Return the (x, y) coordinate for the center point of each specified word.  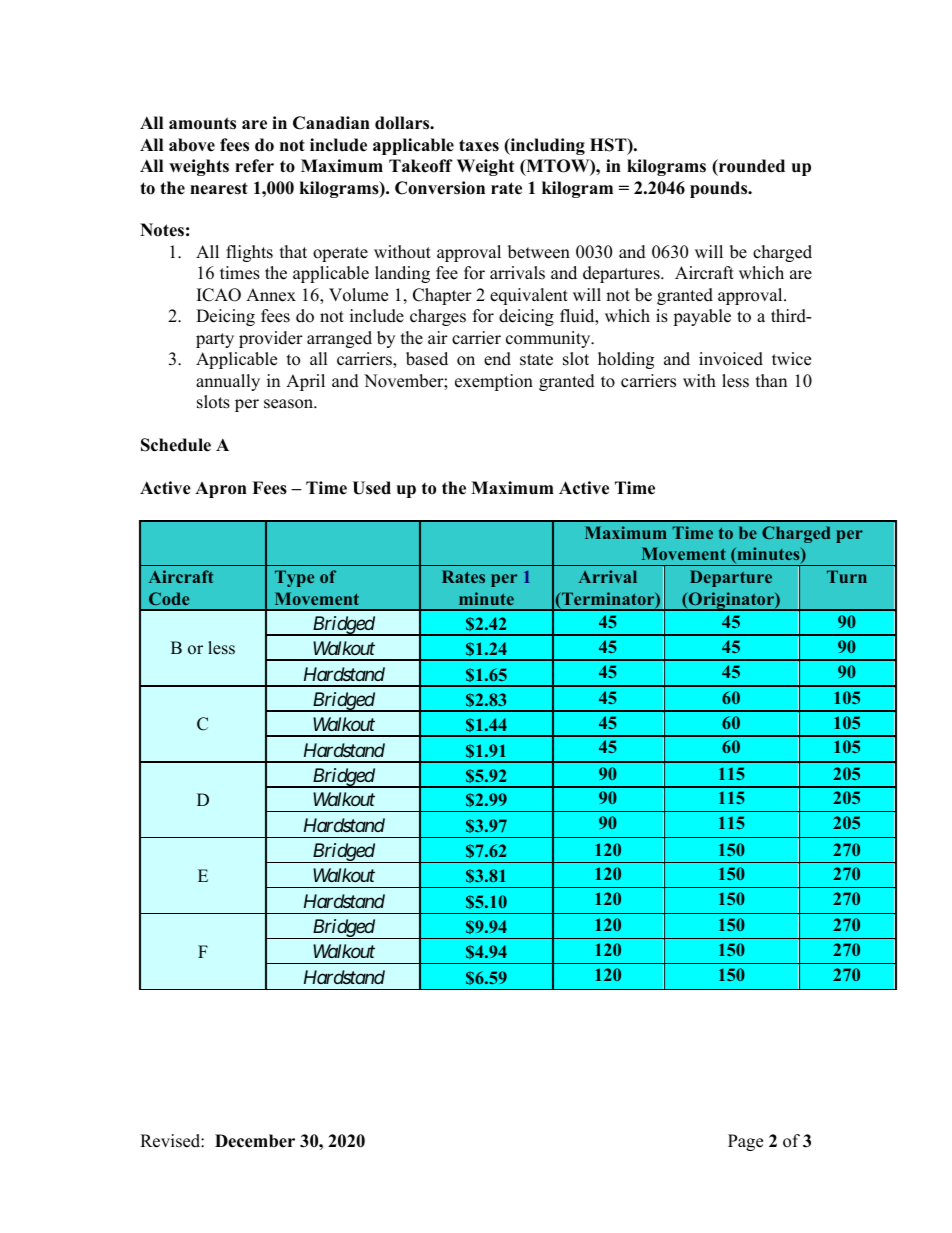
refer (254, 166)
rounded (751, 166)
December (255, 1141)
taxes (479, 145)
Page (745, 1142)
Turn (847, 576)
